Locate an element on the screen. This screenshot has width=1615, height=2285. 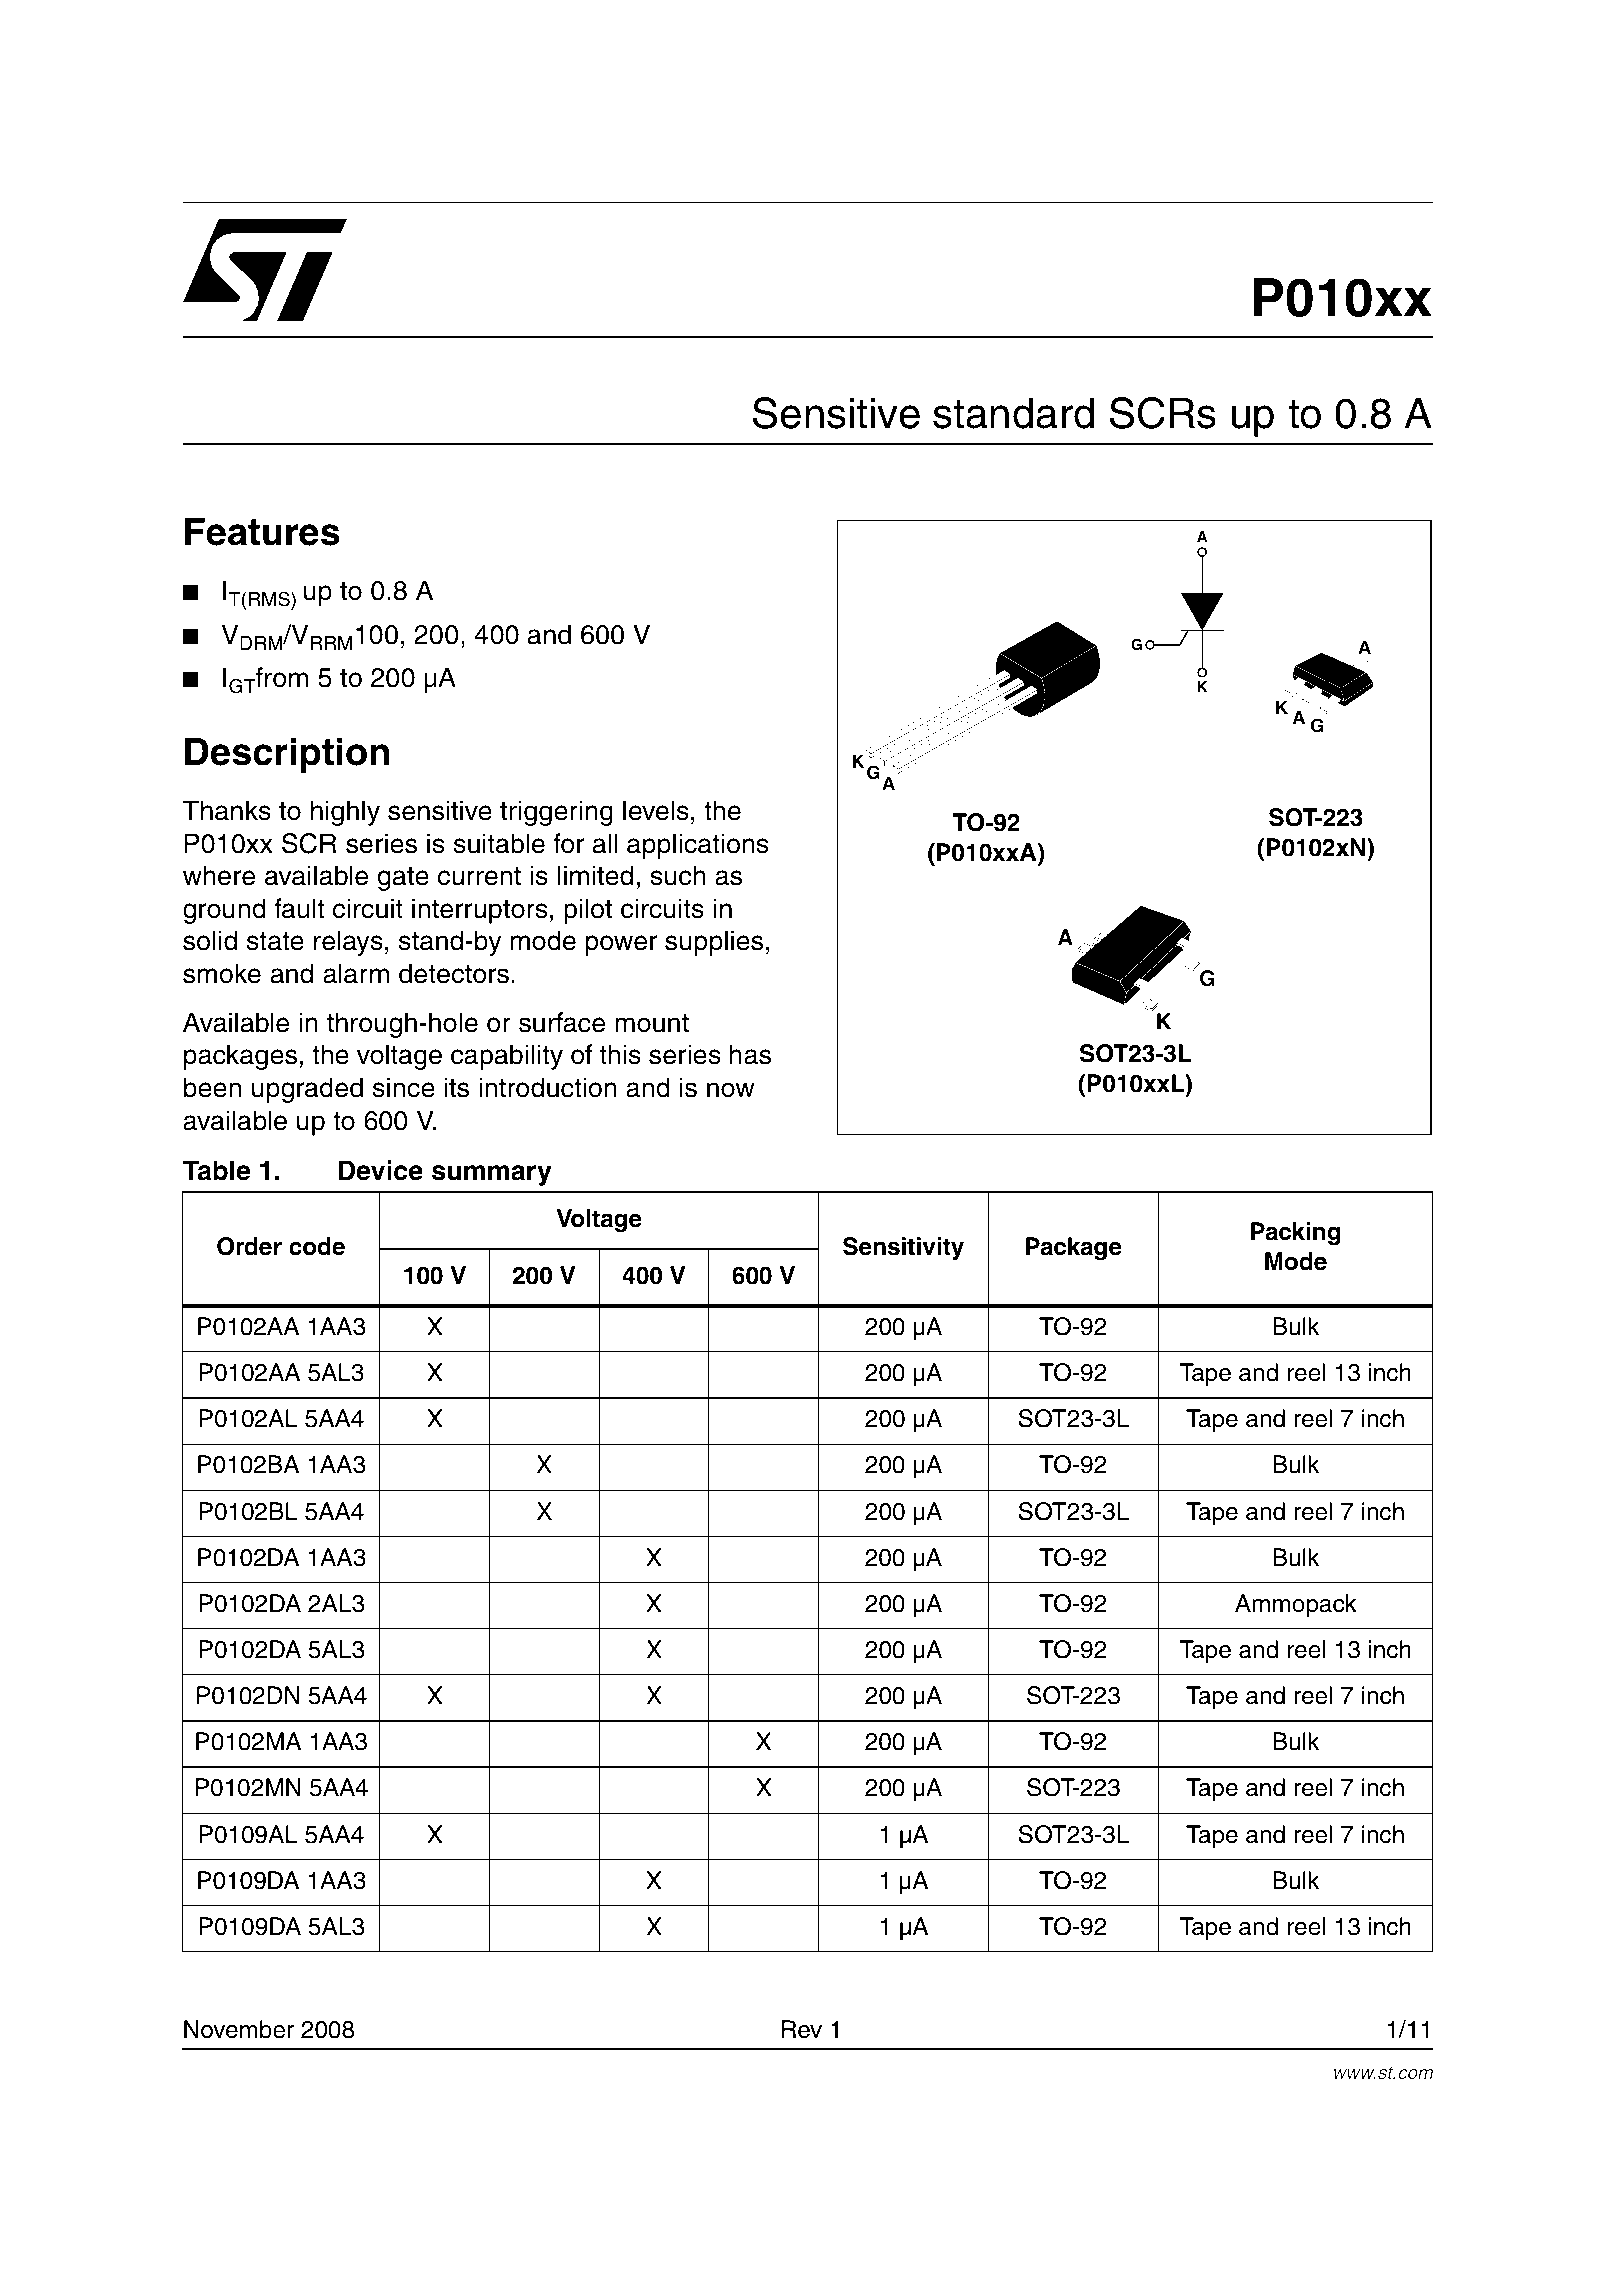
now is located at coordinates (731, 1090).
